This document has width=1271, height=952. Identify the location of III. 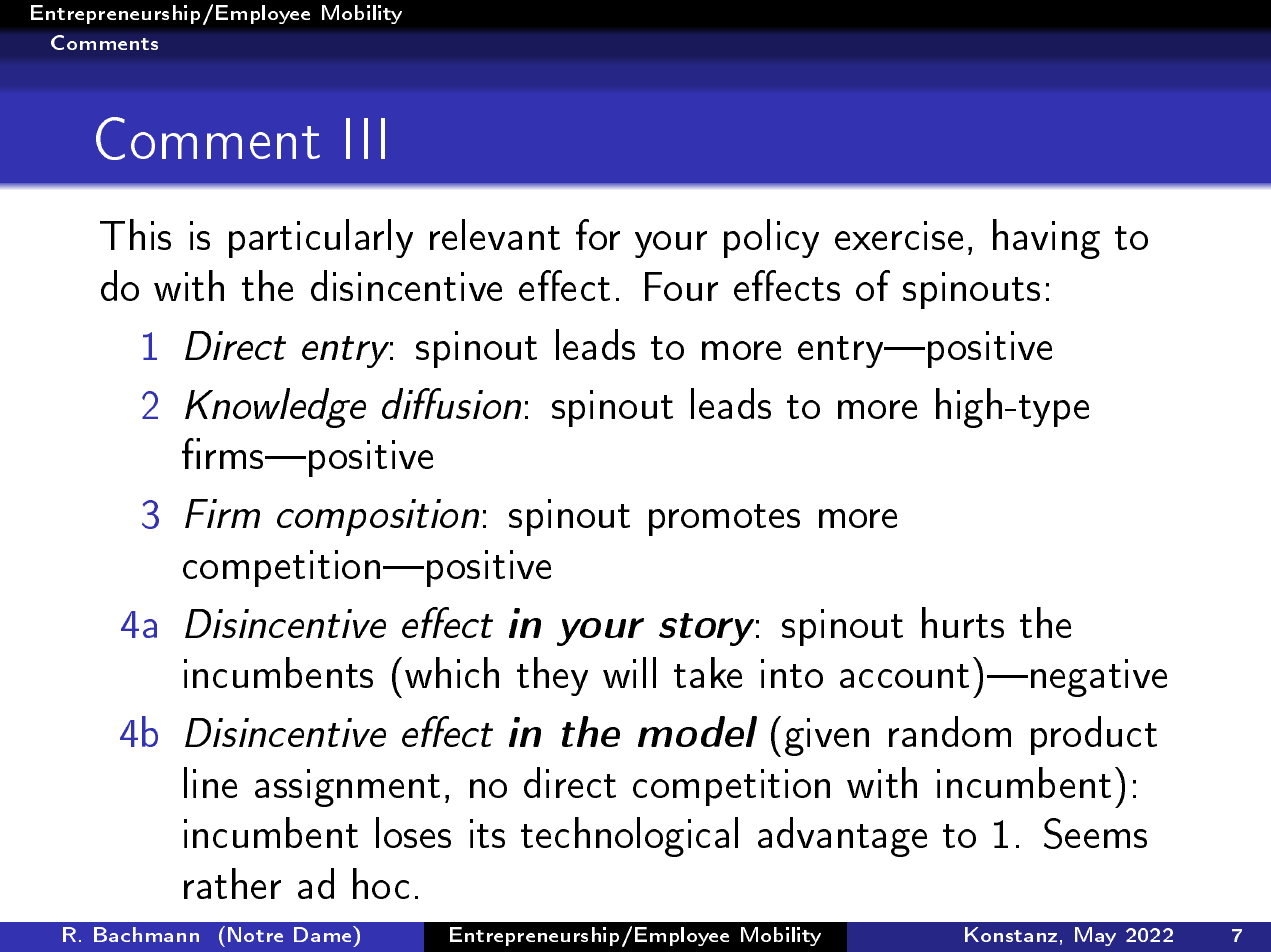
(365, 138).
